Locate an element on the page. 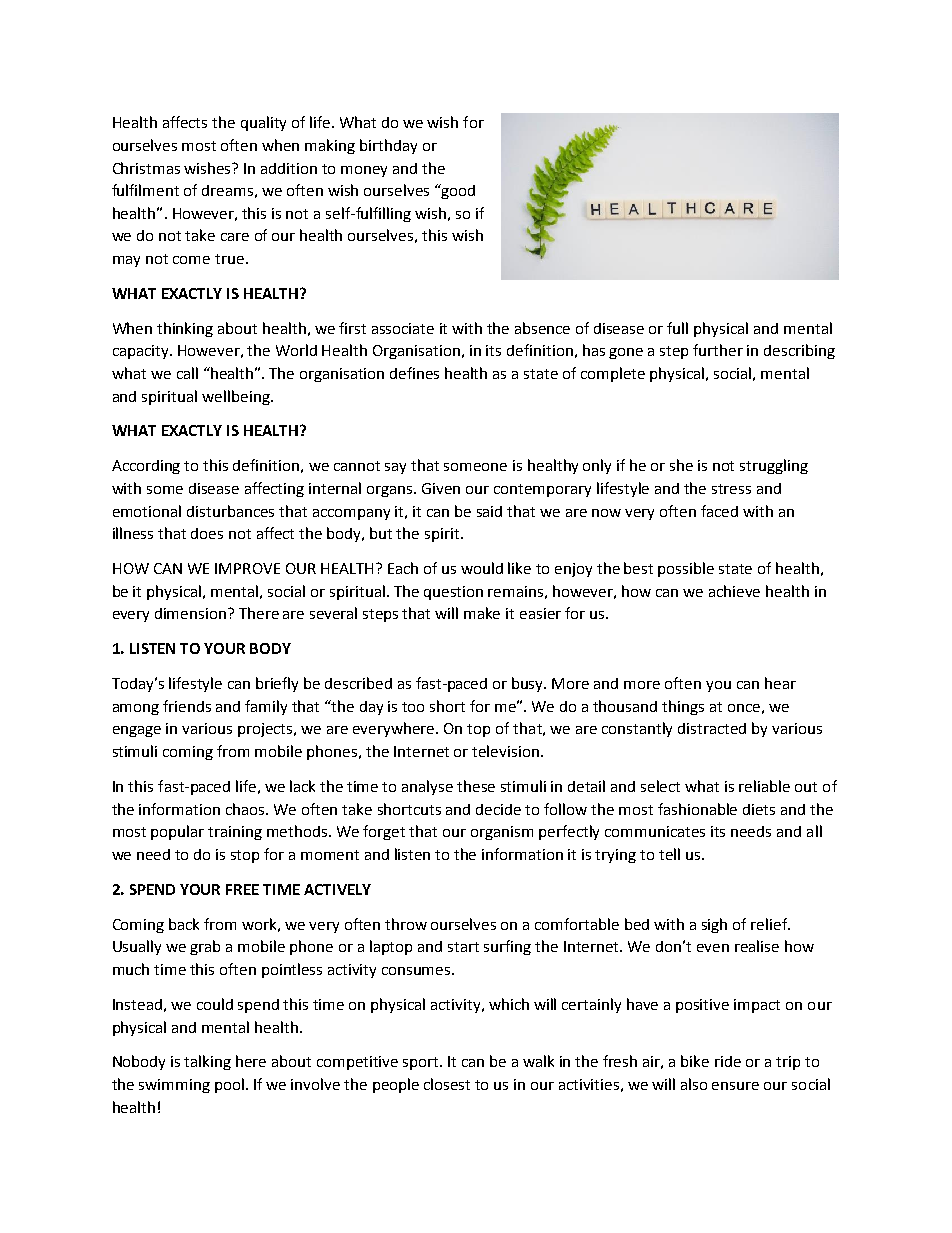  television is located at coordinates (505, 751).
